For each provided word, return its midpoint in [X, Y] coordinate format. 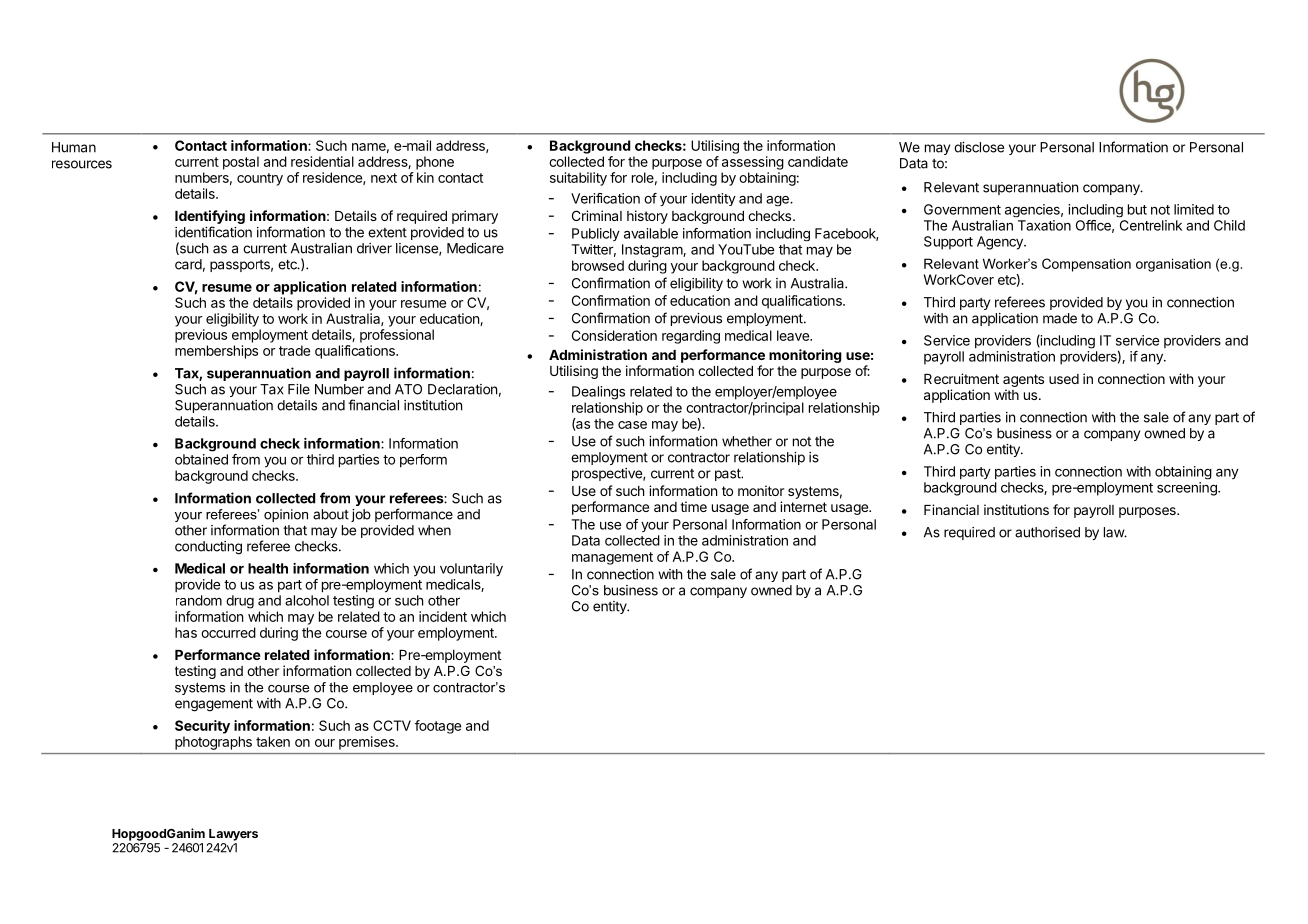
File [299, 389]
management [612, 558]
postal [241, 163]
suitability [578, 179]
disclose [979, 147]
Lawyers [233, 835]
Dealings [598, 393]
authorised [1047, 532]
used [1064, 379]
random [199, 600]
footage [438, 727]
